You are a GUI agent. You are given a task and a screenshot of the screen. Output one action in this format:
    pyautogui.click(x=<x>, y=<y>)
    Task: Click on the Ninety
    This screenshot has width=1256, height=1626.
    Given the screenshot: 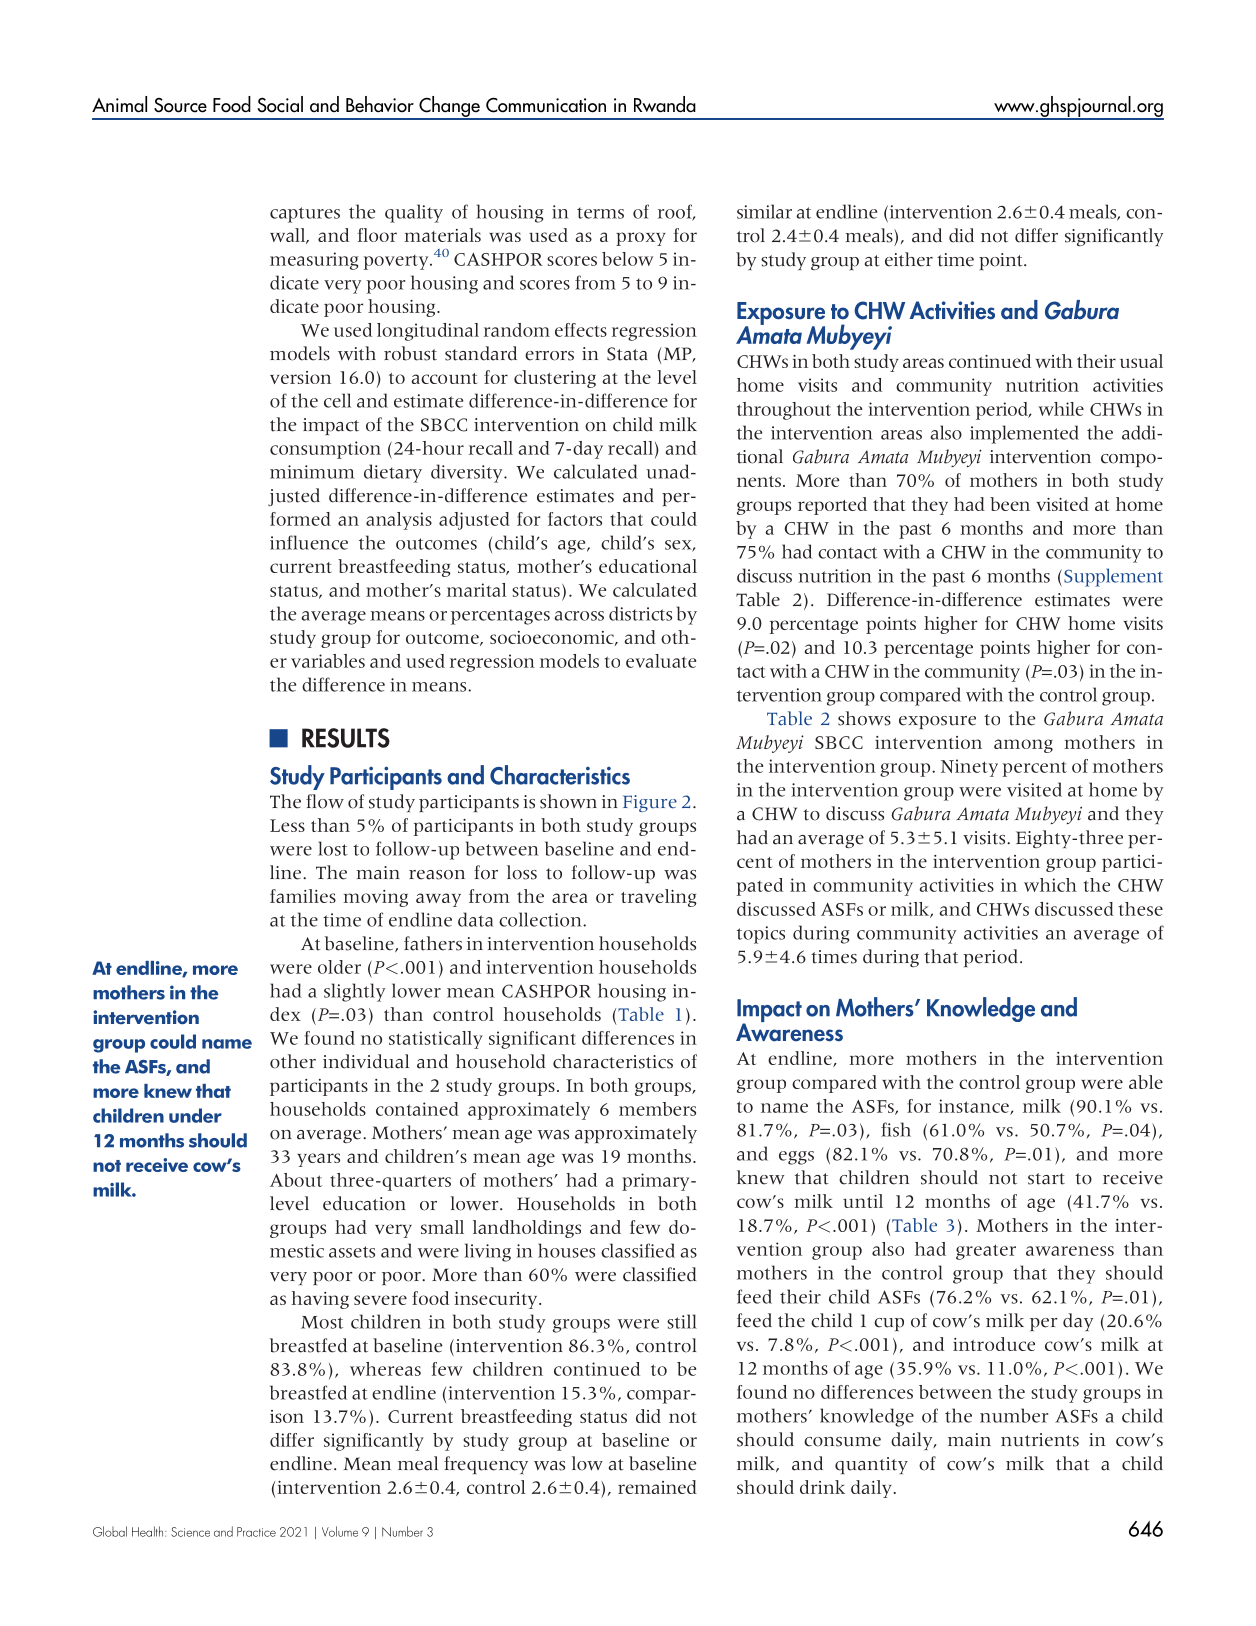 What is the action you would take?
    pyautogui.click(x=969, y=768)
